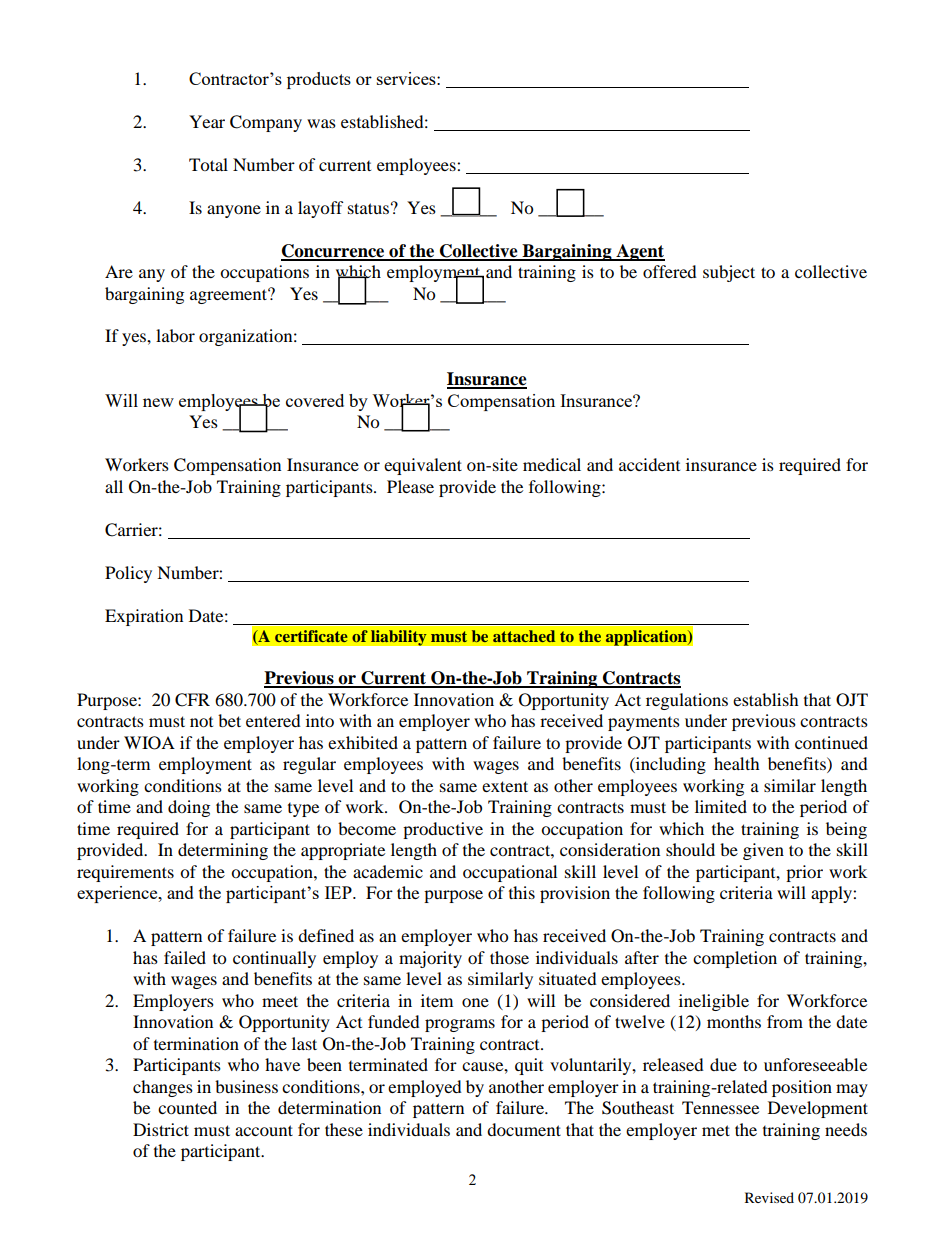 Image resolution: width=952 pixels, height=1233 pixels. What do you see at coordinates (505, 786) in the document?
I see `extent` at bounding box center [505, 786].
